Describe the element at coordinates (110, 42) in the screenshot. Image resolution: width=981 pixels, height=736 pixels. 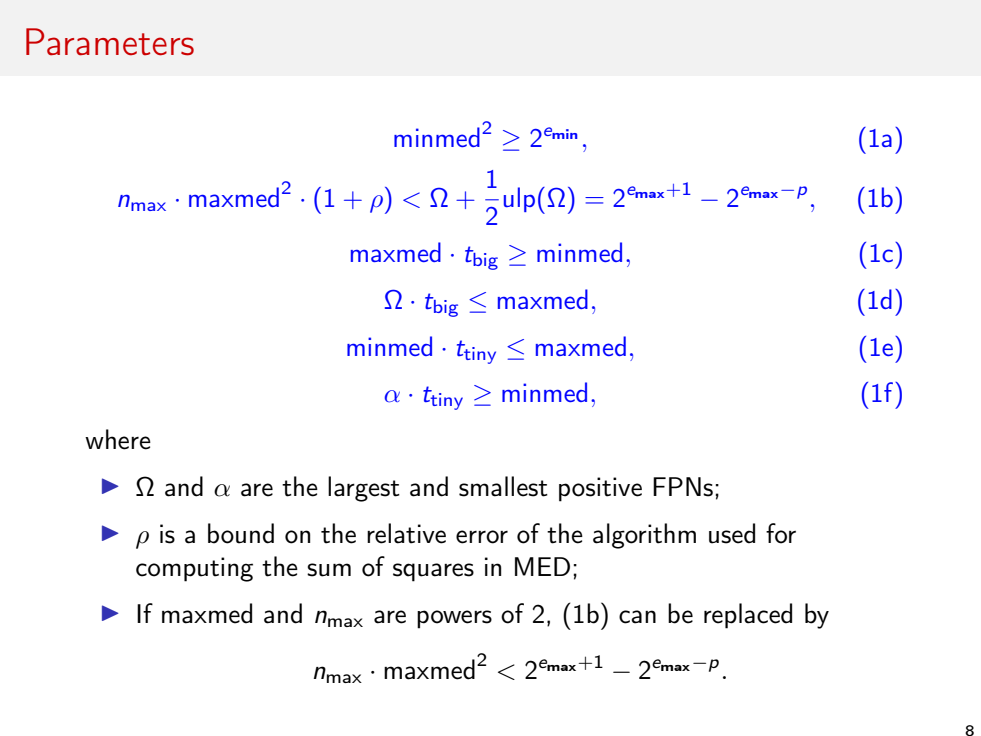
I see `Parameters` at that location.
